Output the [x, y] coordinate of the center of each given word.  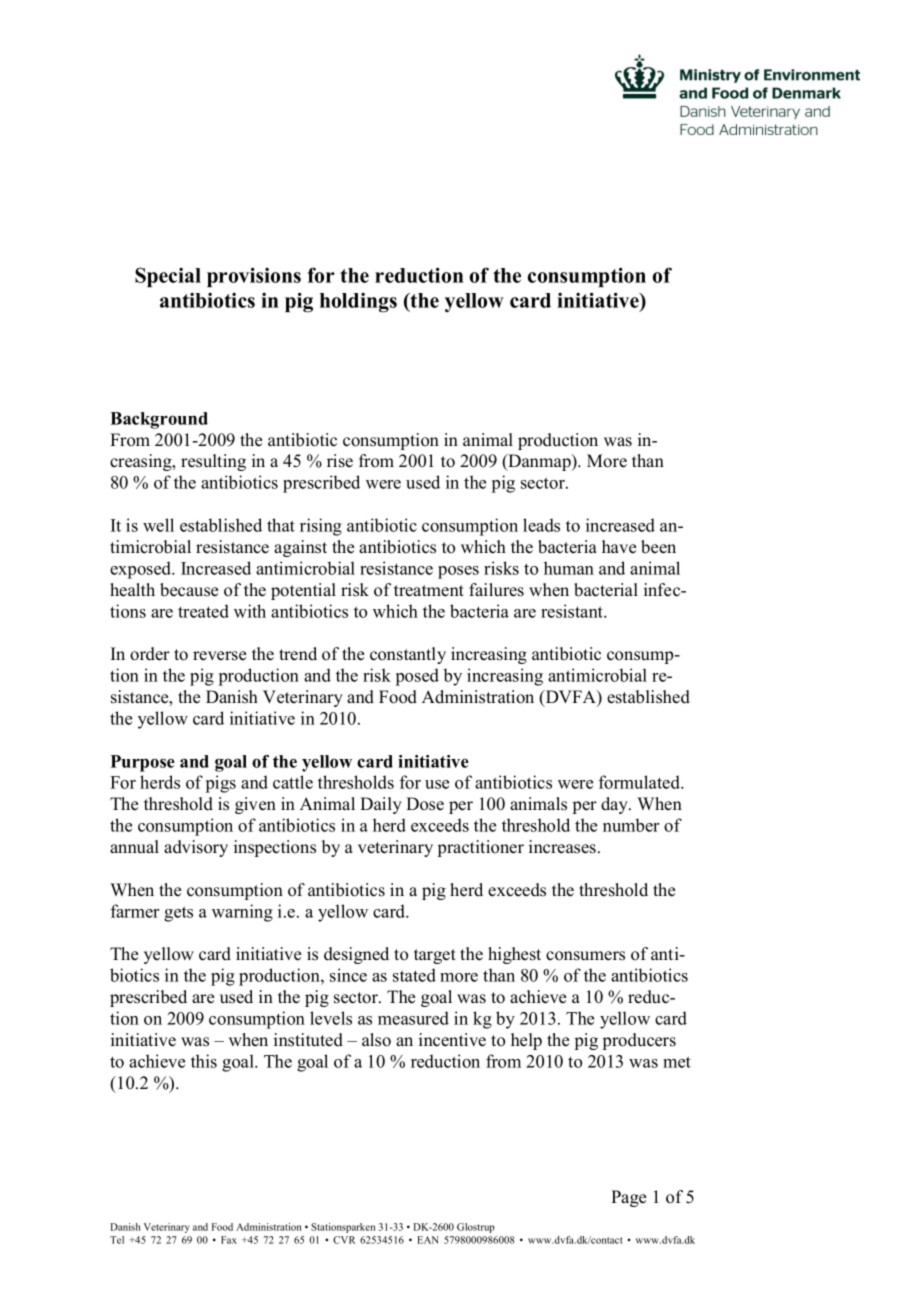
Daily [381, 805]
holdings [358, 302]
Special [168, 277]
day [616, 805]
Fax [229, 1240]
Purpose [143, 763]
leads [541, 525]
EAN [428, 1240]
